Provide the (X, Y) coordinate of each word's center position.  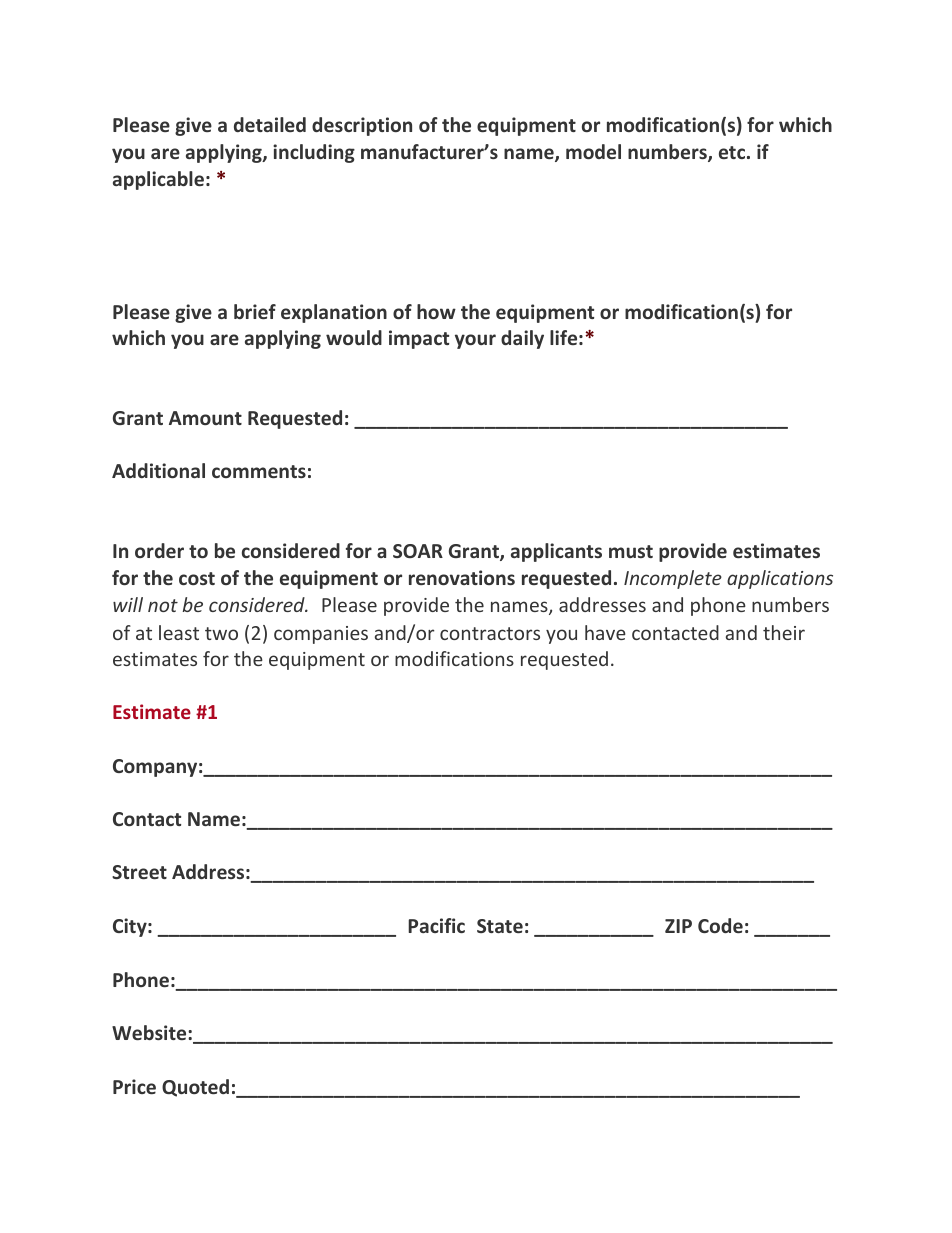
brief (255, 311)
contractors (490, 633)
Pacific (436, 925)
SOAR (418, 551)
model (593, 151)
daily (522, 339)
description (362, 126)
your (475, 341)
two (221, 633)
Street (139, 872)
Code (720, 925)
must (631, 551)
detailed (270, 124)
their (784, 632)
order (159, 550)
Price (134, 1086)
